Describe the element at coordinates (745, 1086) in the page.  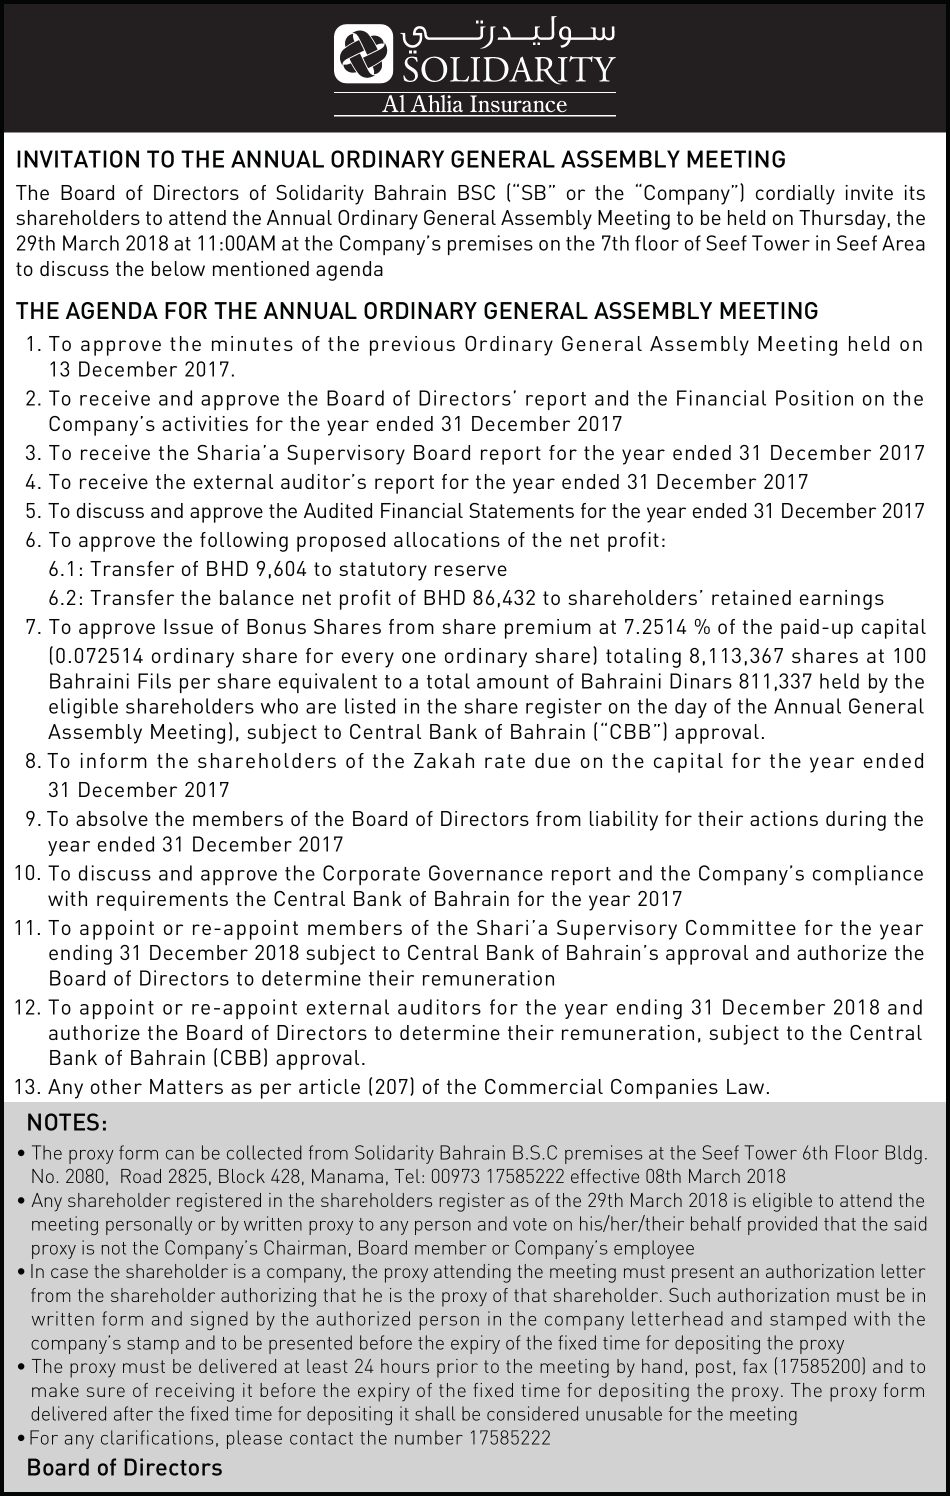
I see `Law` at that location.
